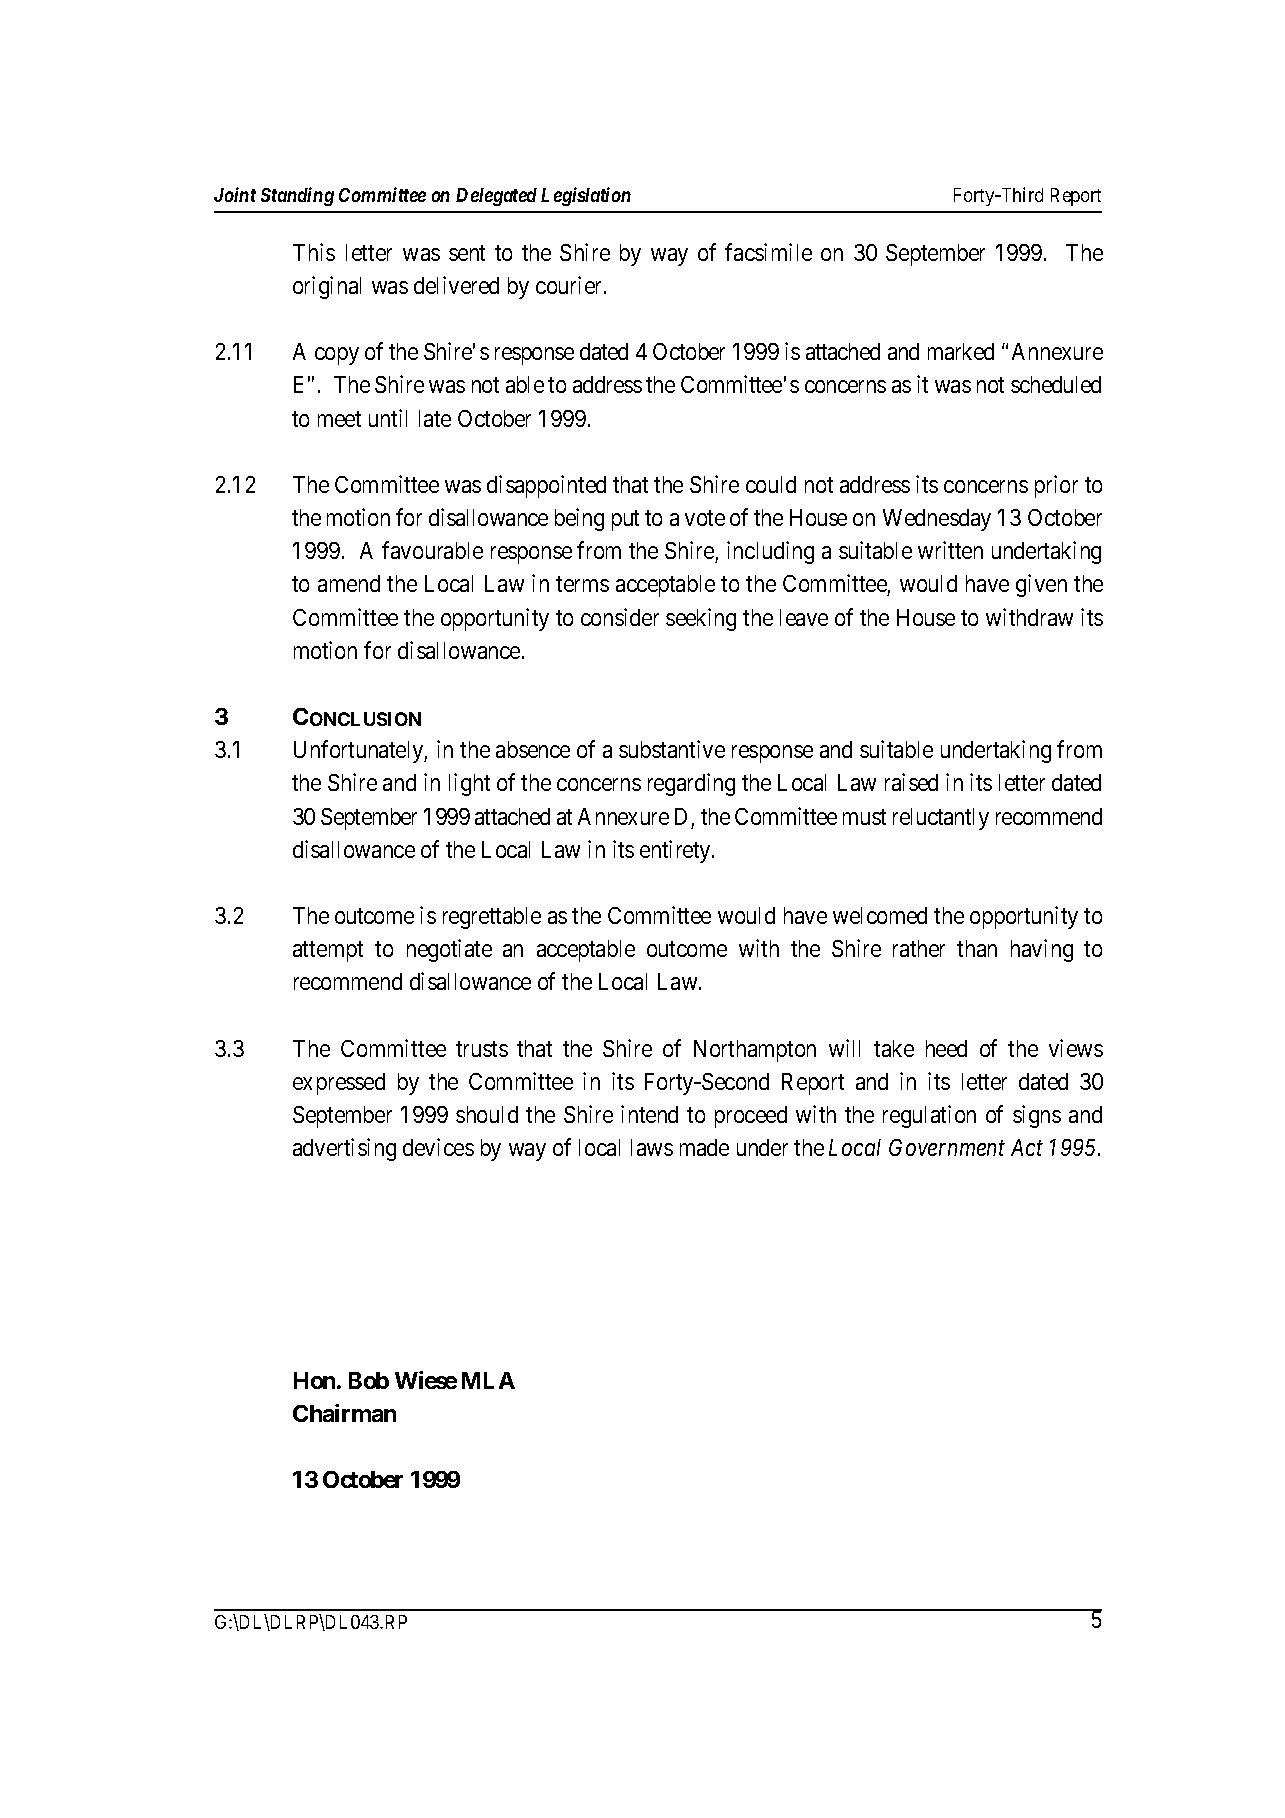  I want to click on This, so click(314, 252).
